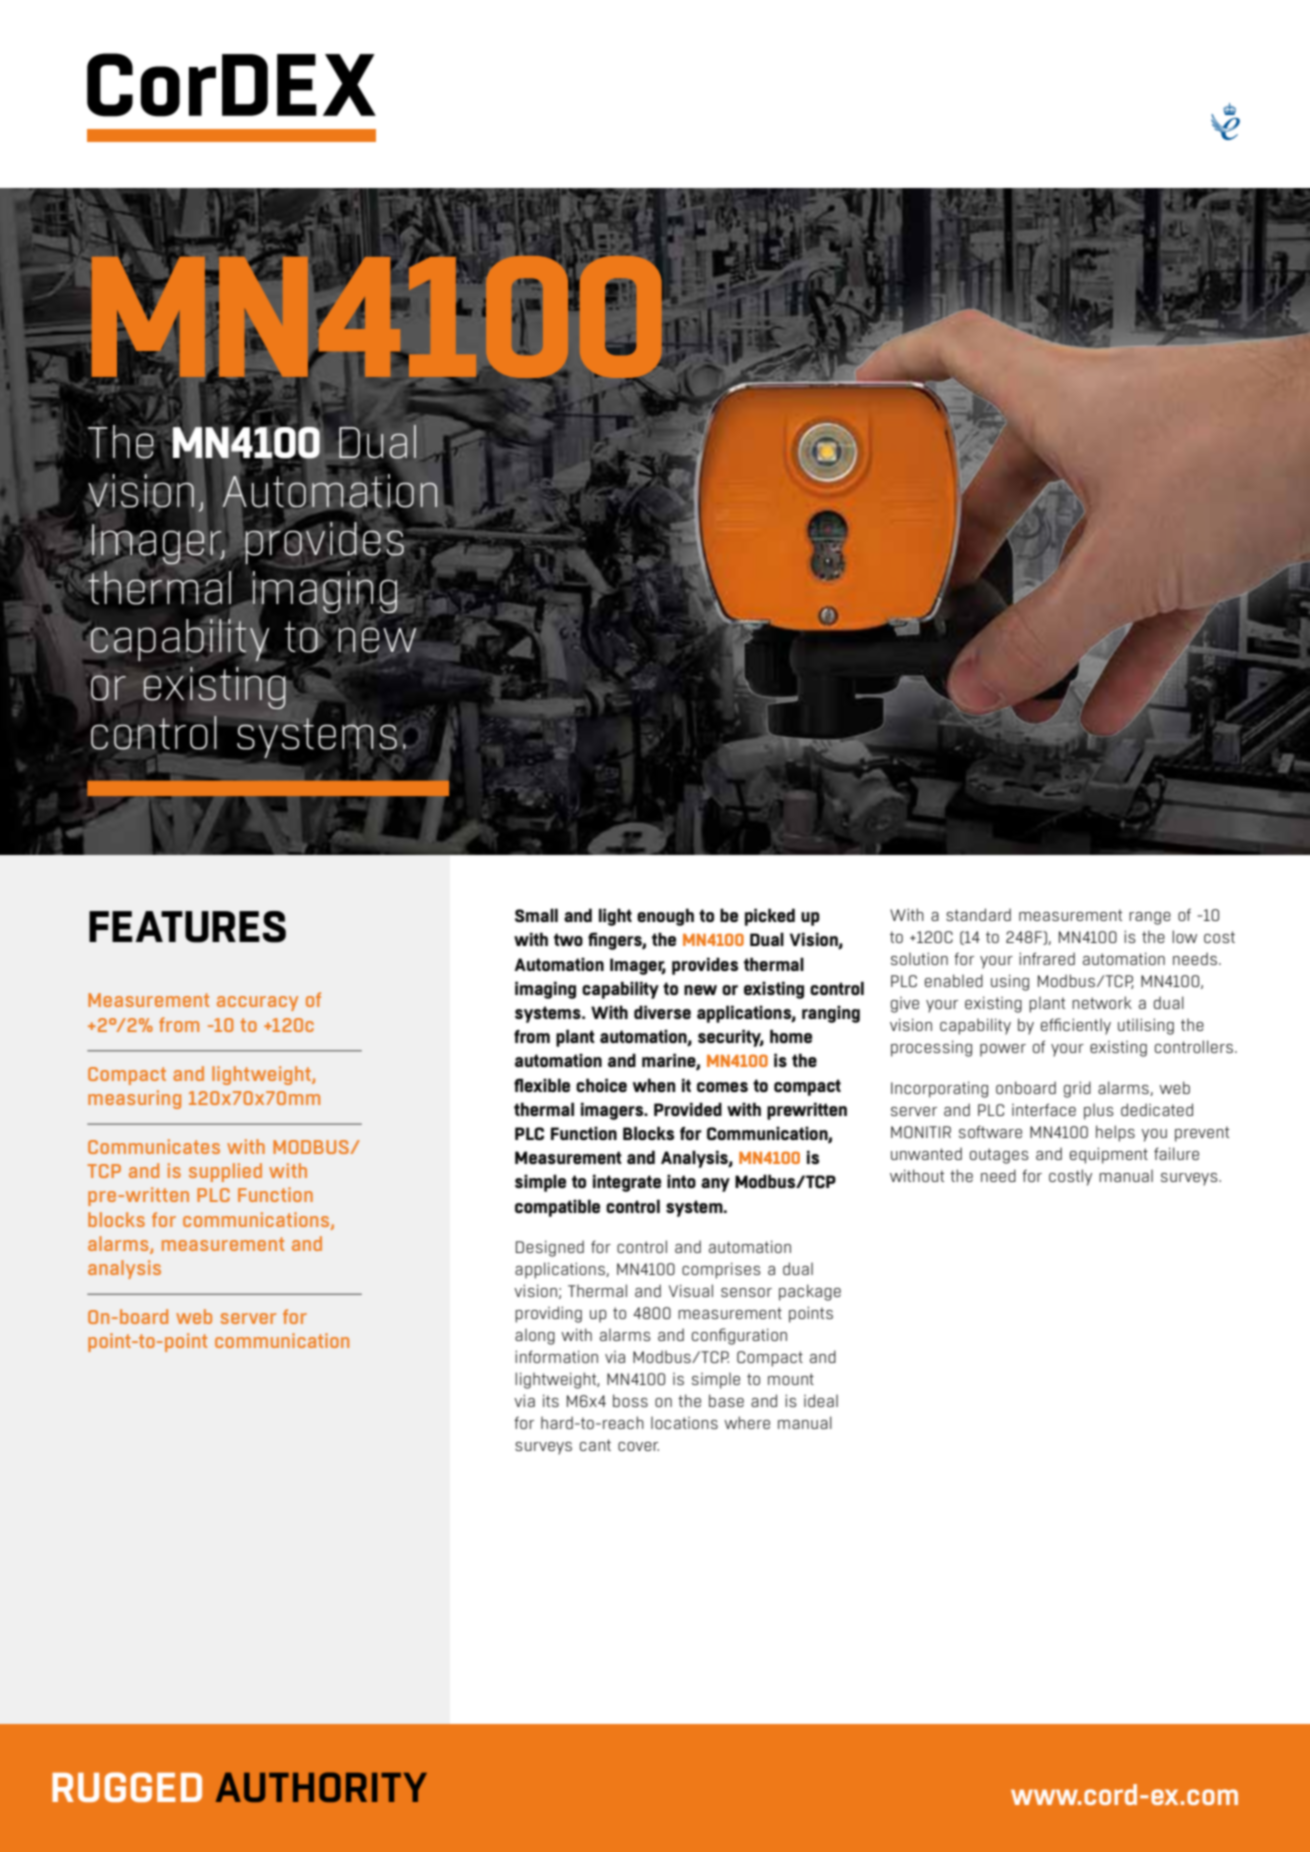 This image has width=1310, height=1852. What do you see at coordinates (535, 1336) in the image?
I see `along` at bounding box center [535, 1336].
